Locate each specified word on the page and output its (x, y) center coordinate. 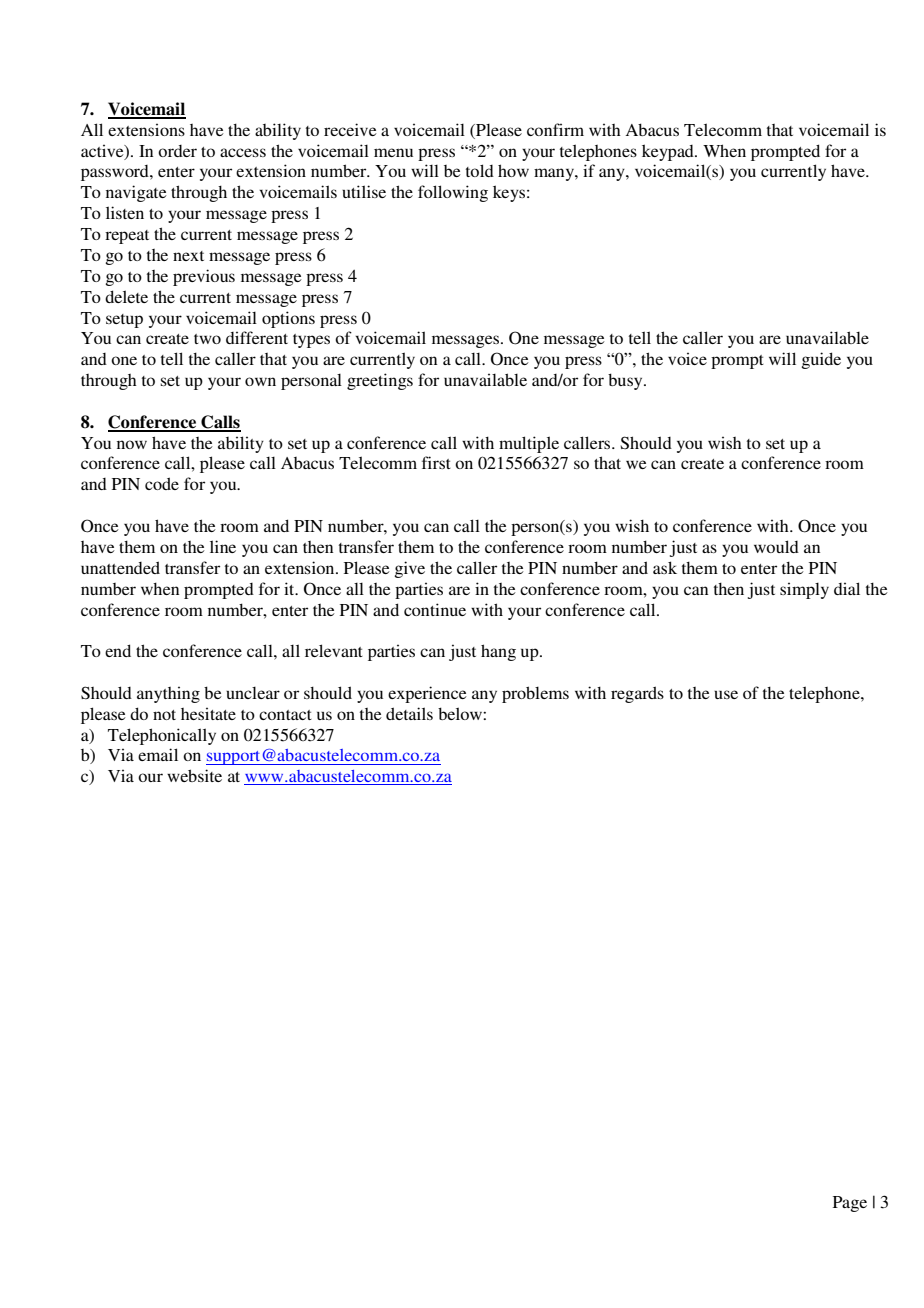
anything (168, 694)
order (177, 151)
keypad (669, 152)
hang (498, 652)
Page (850, 1204)
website (194, 775)
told (480, 170)
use (726, 694)
